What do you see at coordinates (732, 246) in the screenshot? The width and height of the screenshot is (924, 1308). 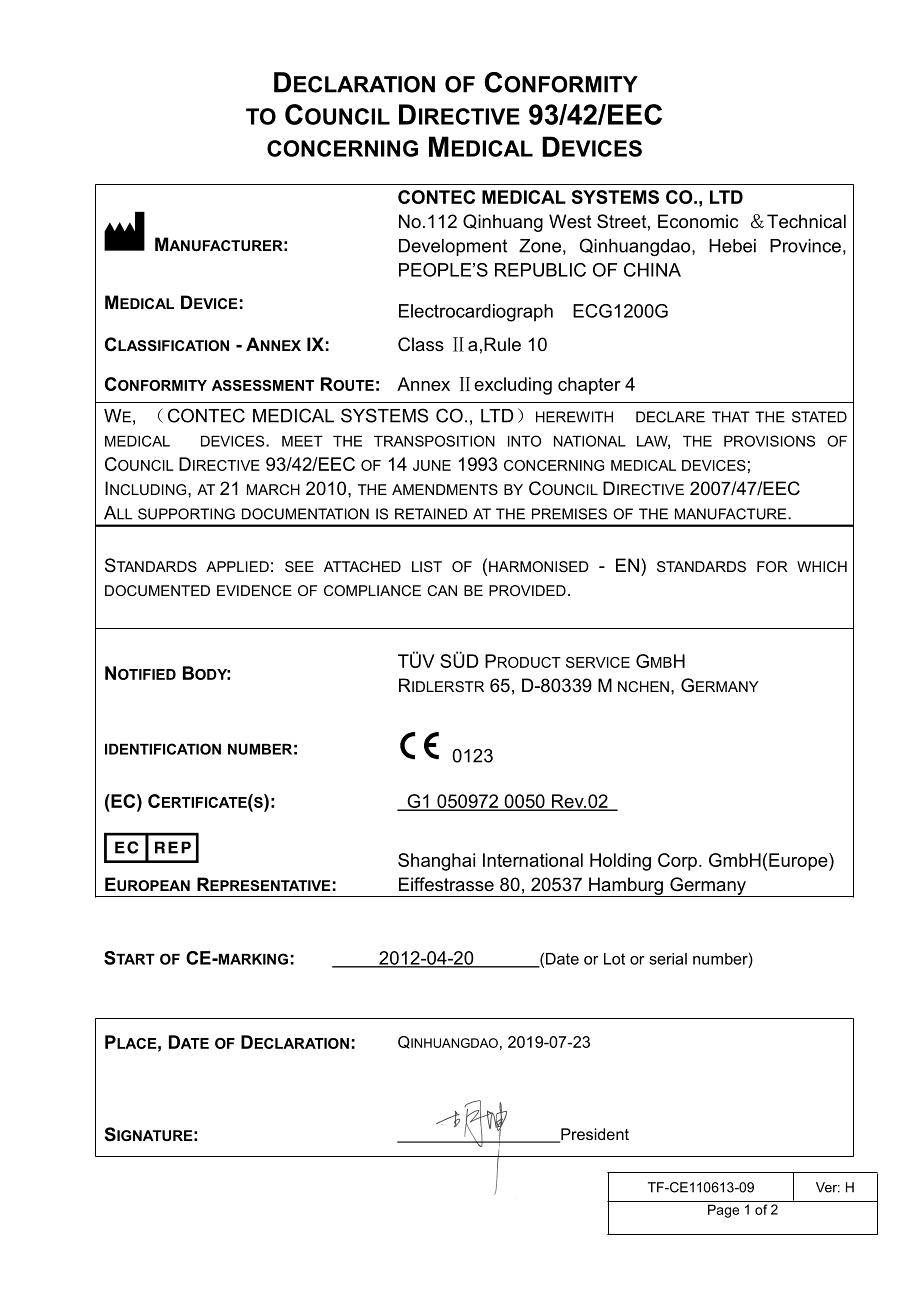 I see `Hebei` at bounding box center [732, 246].
